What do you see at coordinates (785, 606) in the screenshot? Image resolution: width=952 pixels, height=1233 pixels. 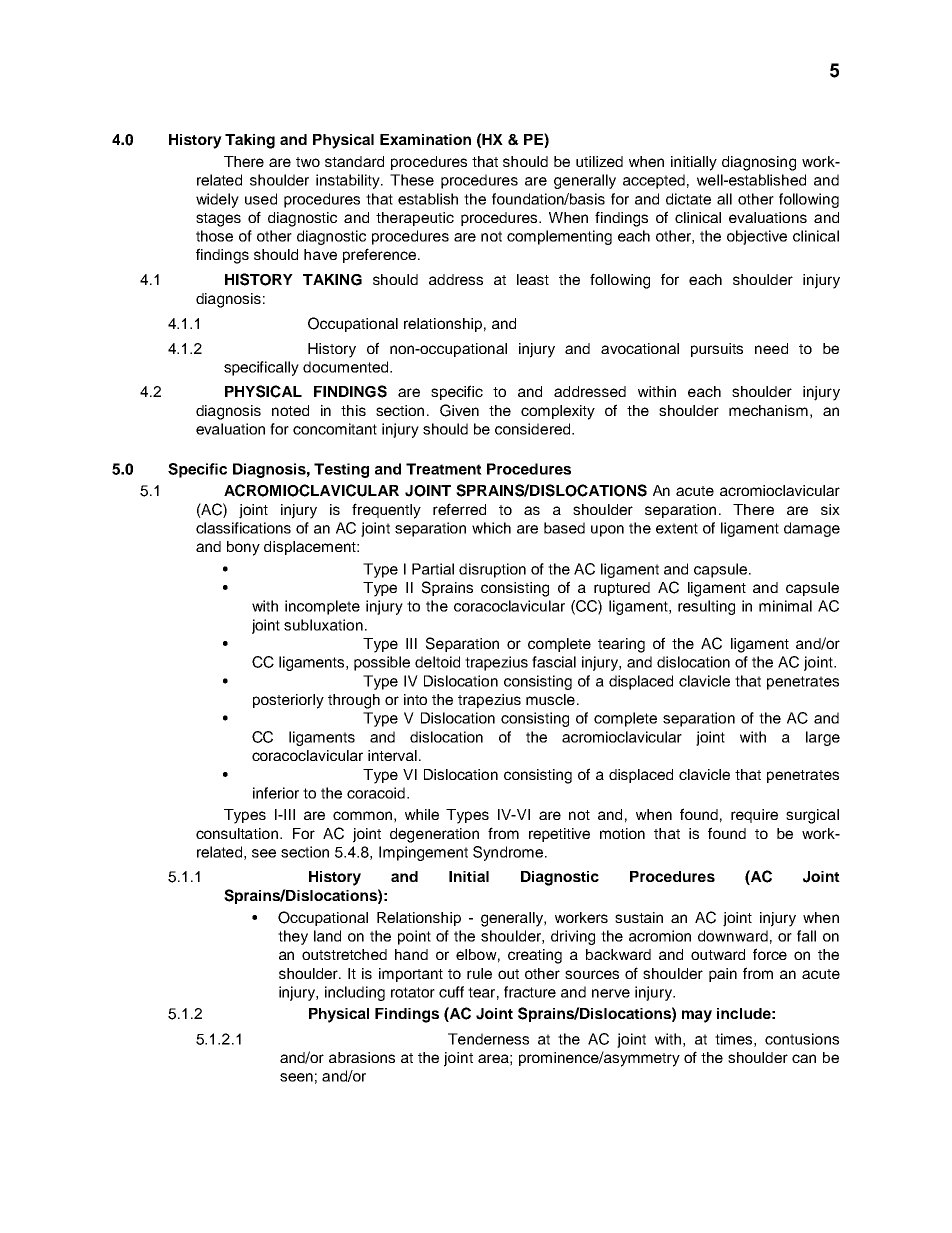 I see `minimal` at bounding box center [785, 606].
